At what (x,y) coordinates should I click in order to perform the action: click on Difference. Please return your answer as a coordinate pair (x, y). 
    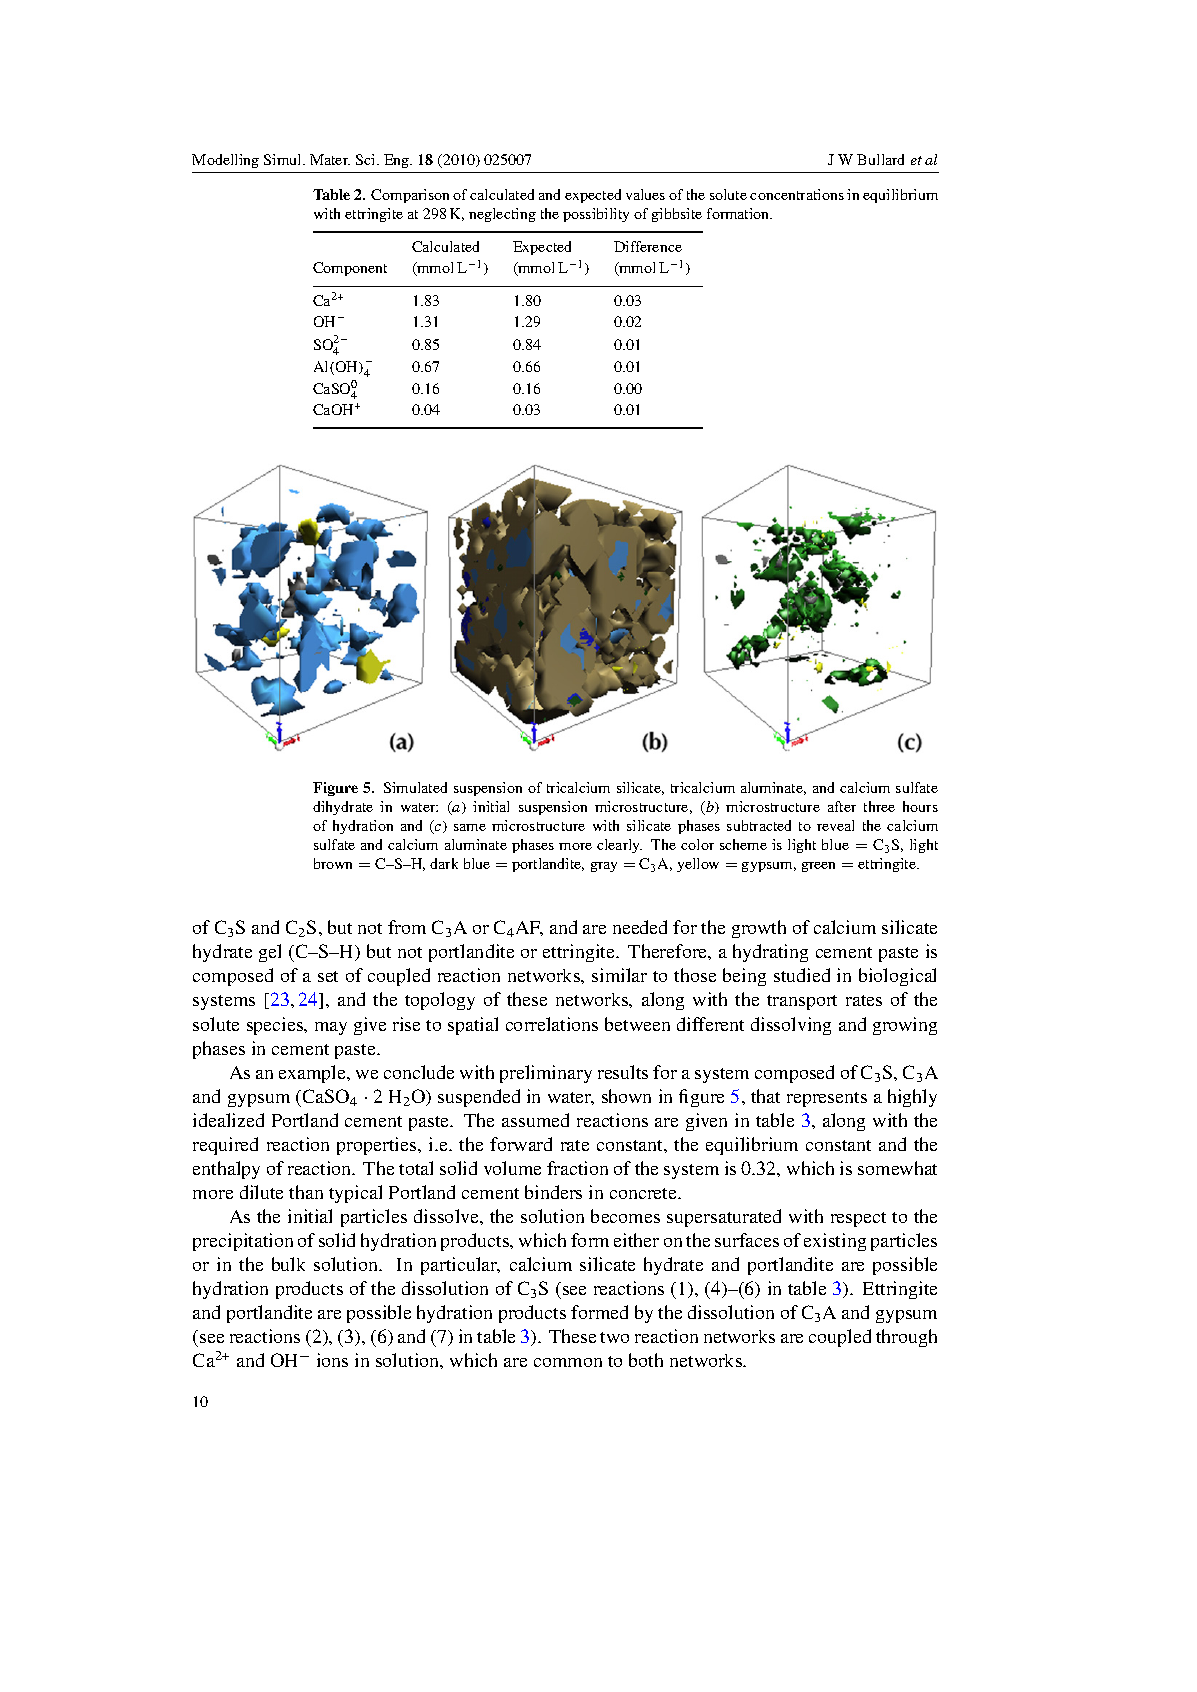
    Looking at the image, I should click on (648, 246).
